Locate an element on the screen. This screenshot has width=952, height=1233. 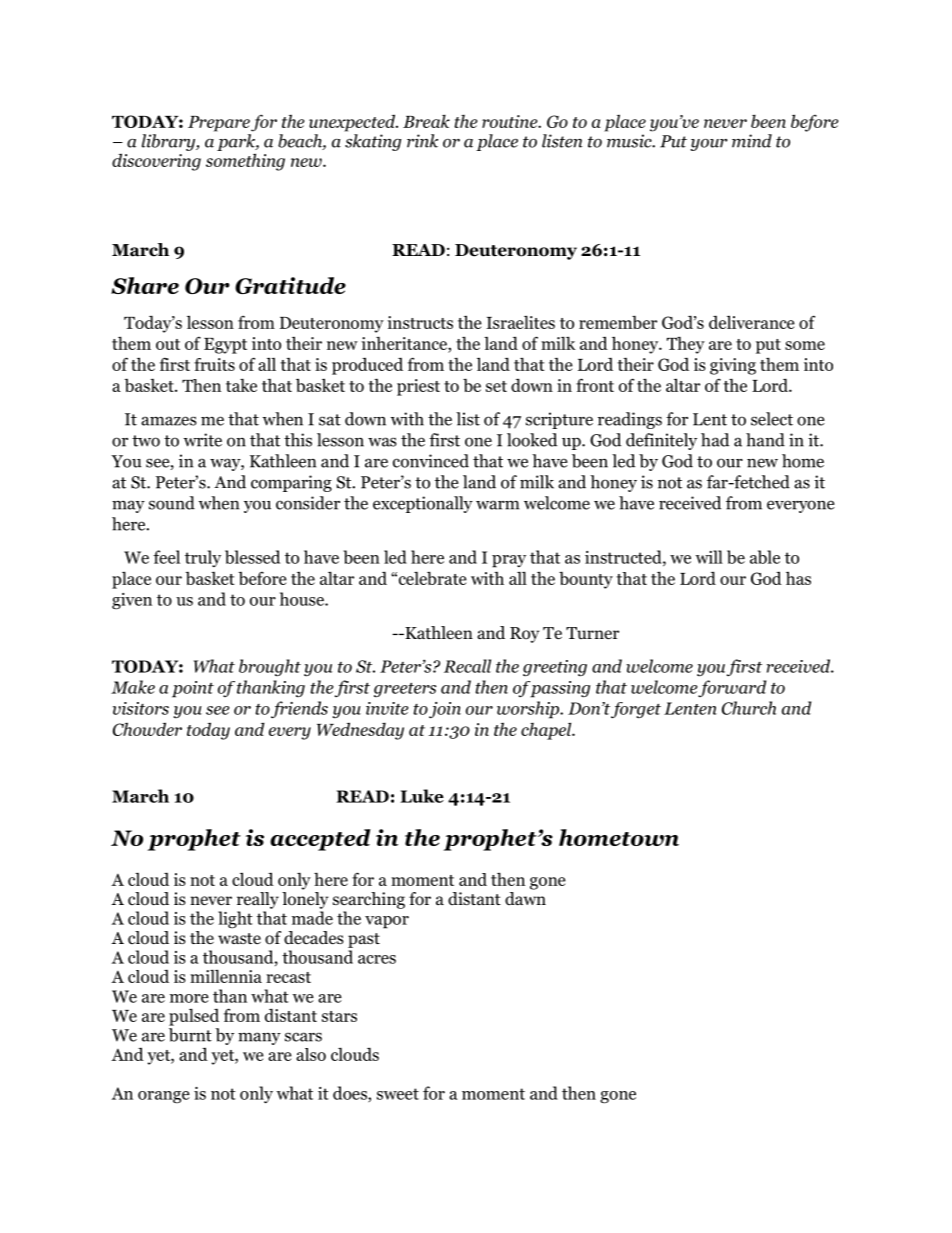
Roy is located at coordinates (524, 635).
